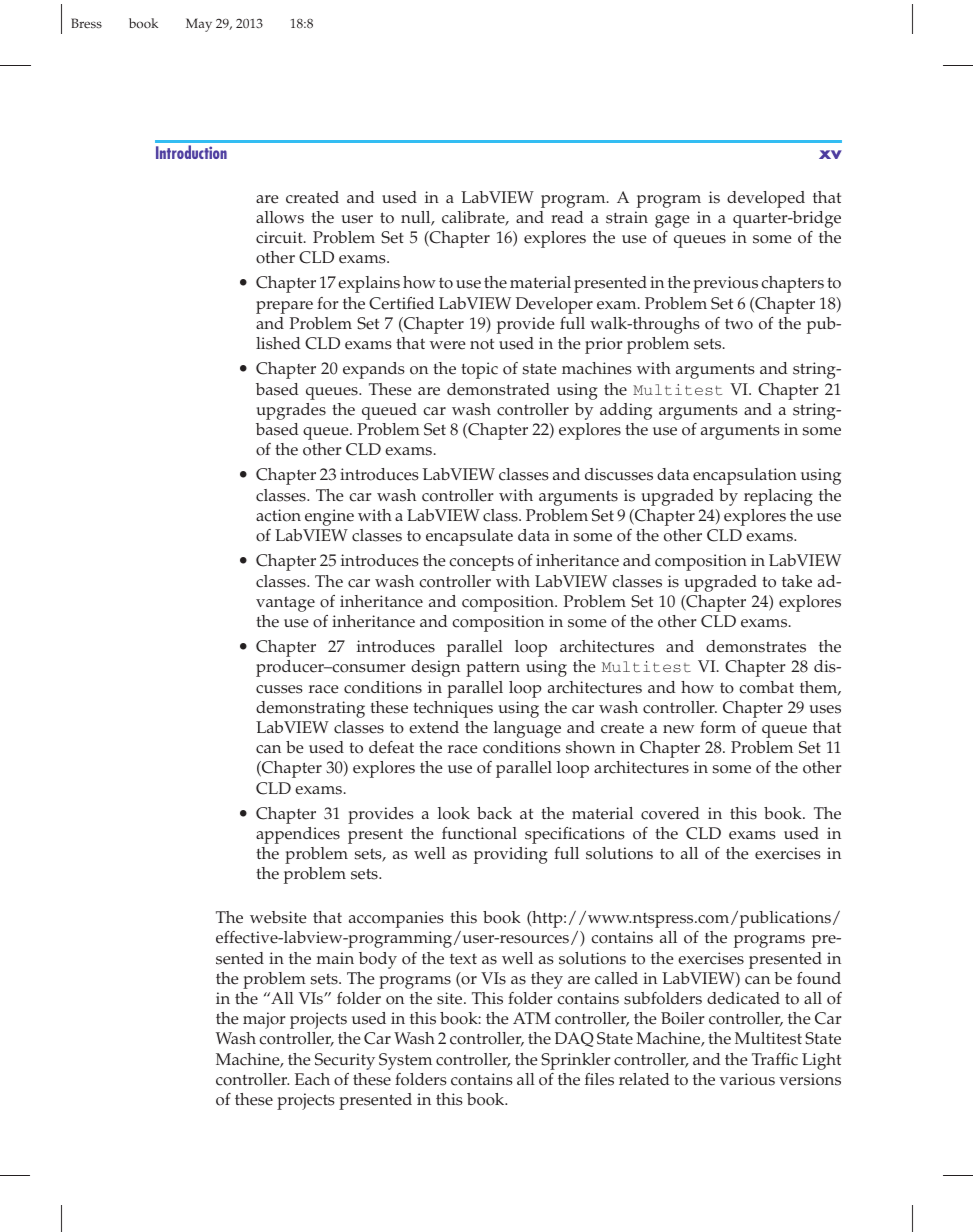 This screenshot has width=973, height=1232. Describe the element at coordinates (766, 199) in the screenshot. I see `developed` at that location.
